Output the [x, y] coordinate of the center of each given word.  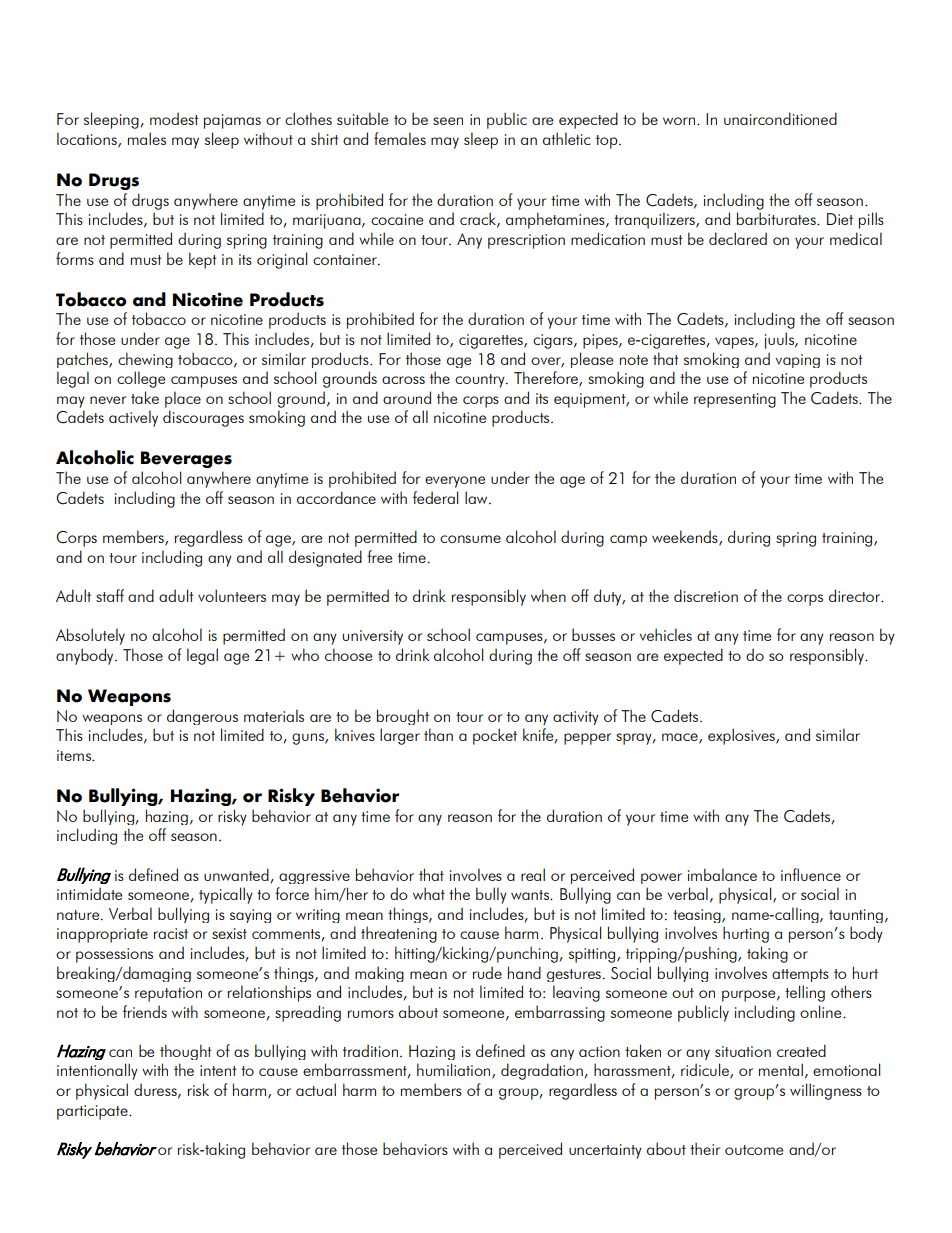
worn [680, 121]
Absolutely [90, 636]
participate [93, 1112]
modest [174, 118]
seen [448, 121]
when [548, 595]
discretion [706, 595]
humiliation [455, 1071]
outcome [754, 1150]
